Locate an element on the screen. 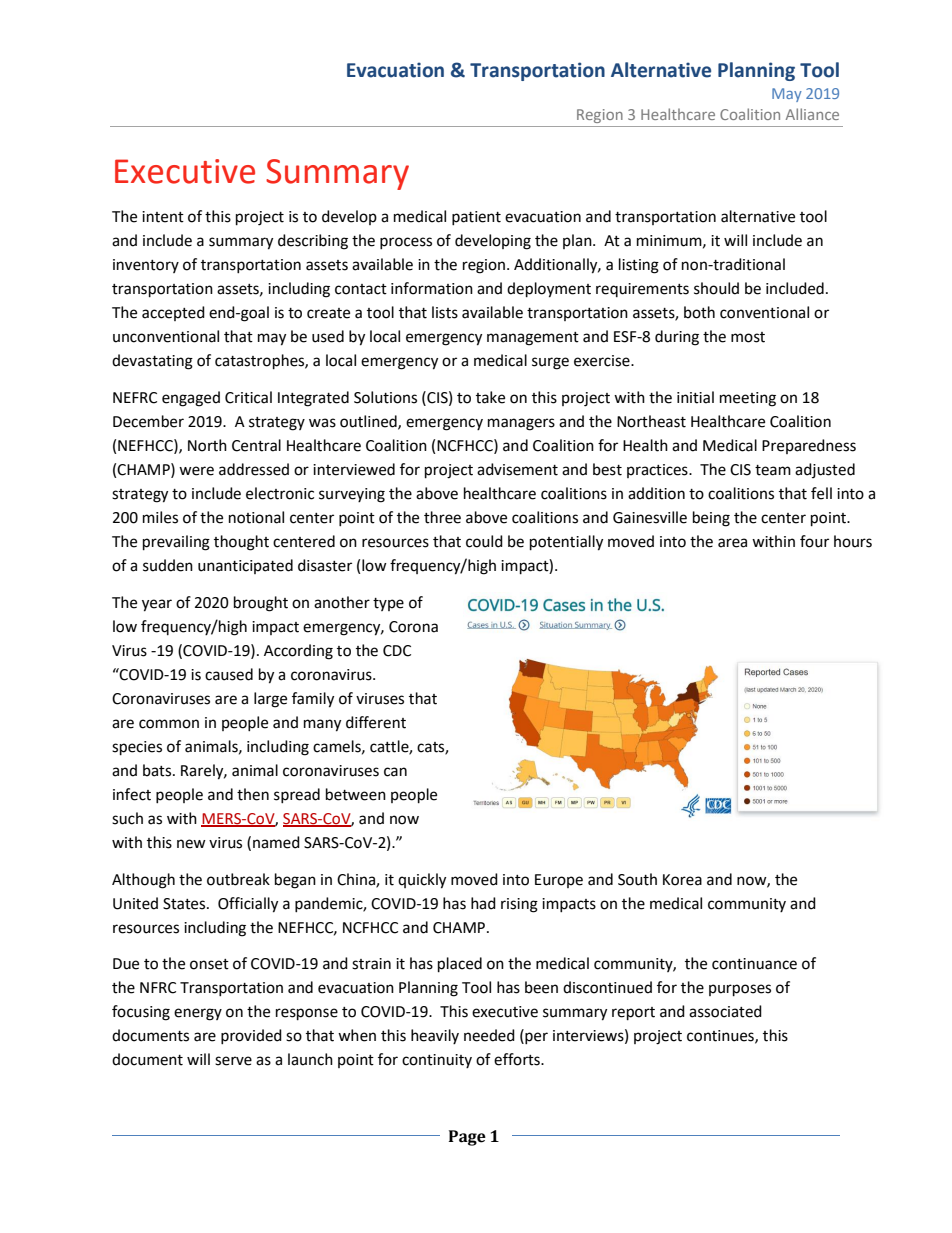  serve is located at coordinates (233, 1061).
